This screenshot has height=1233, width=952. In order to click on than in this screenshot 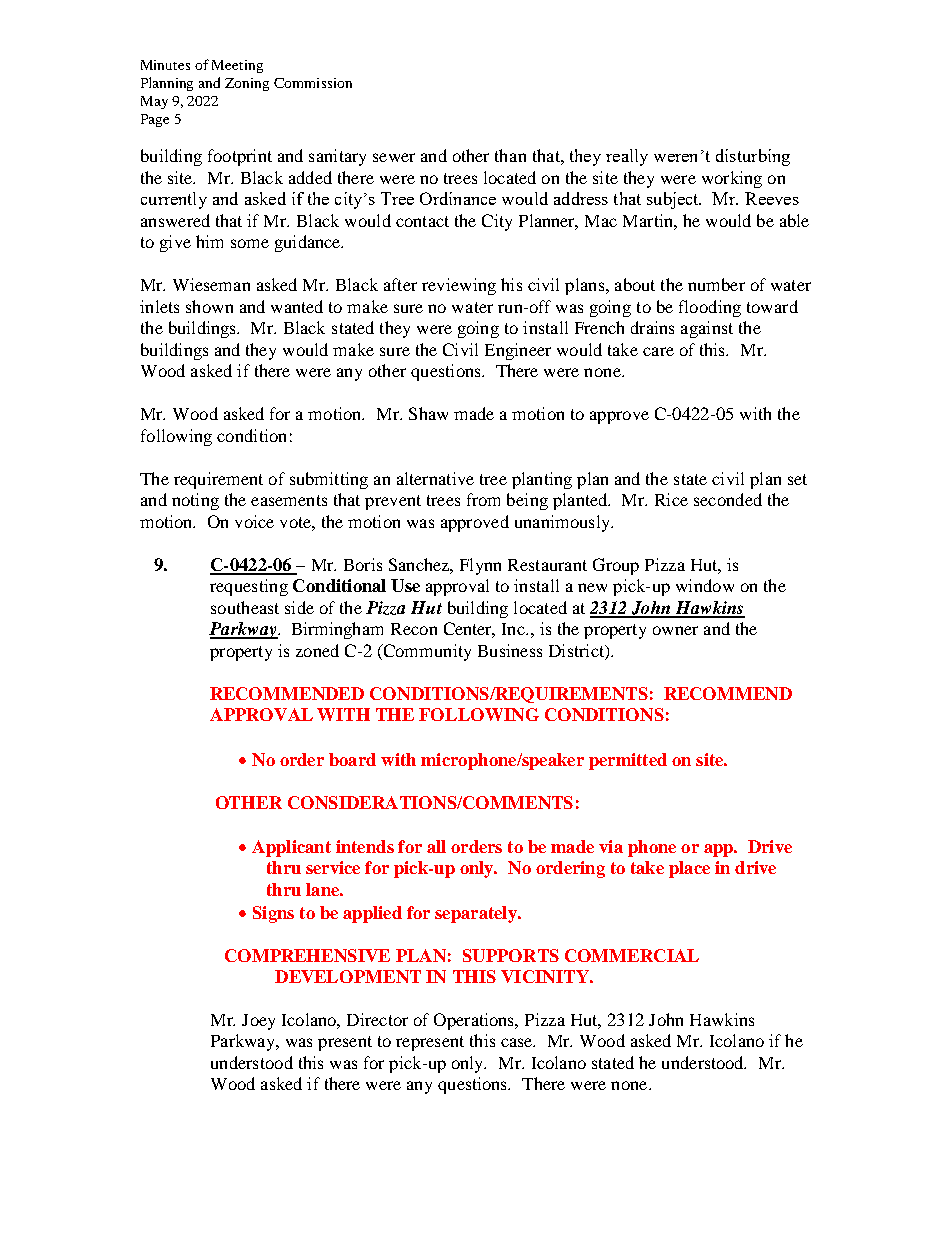, I will do `click(510, 155)`.
